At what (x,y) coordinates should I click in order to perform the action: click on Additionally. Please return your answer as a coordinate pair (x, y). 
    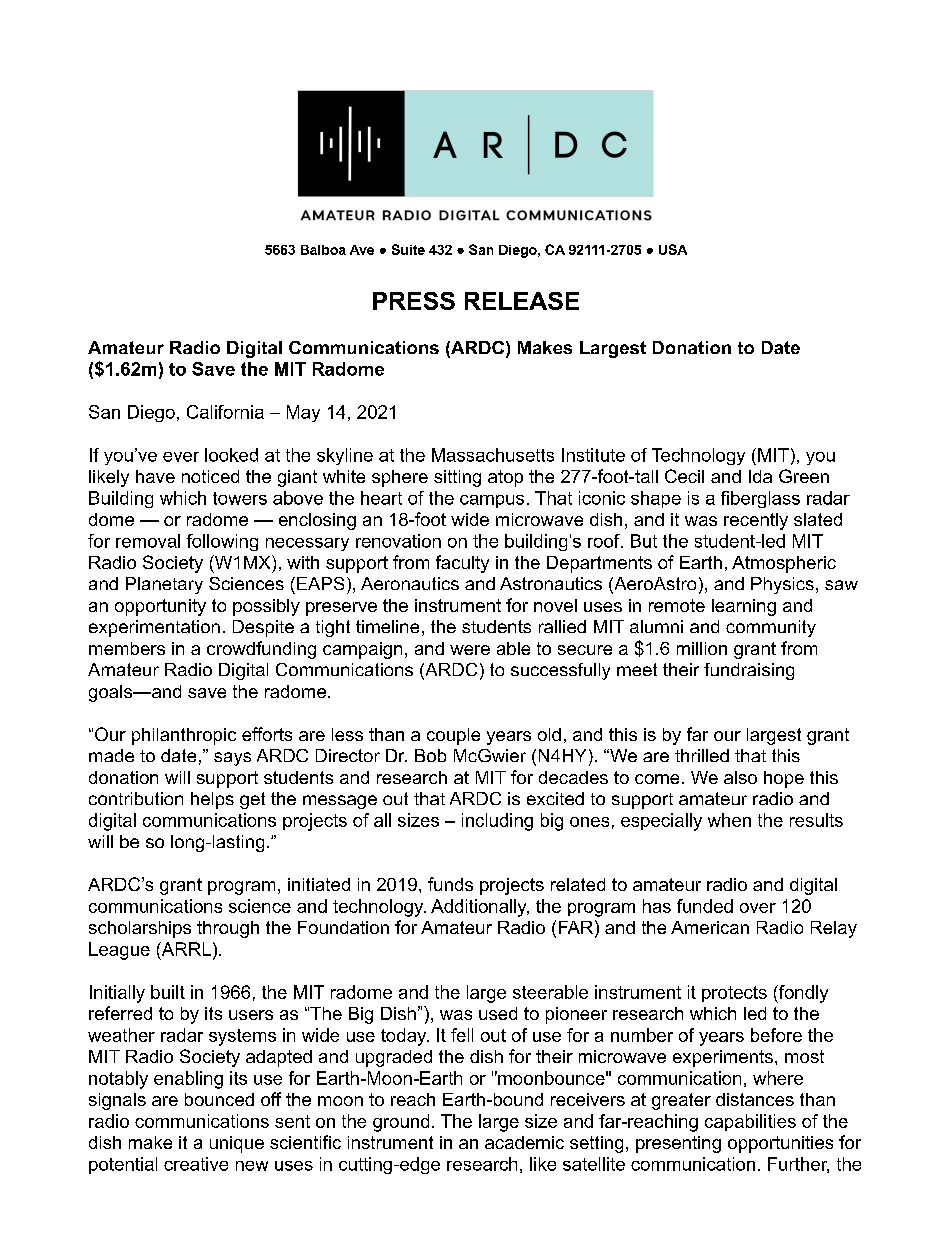
    Looking at the image, I should click on (480, 908).
